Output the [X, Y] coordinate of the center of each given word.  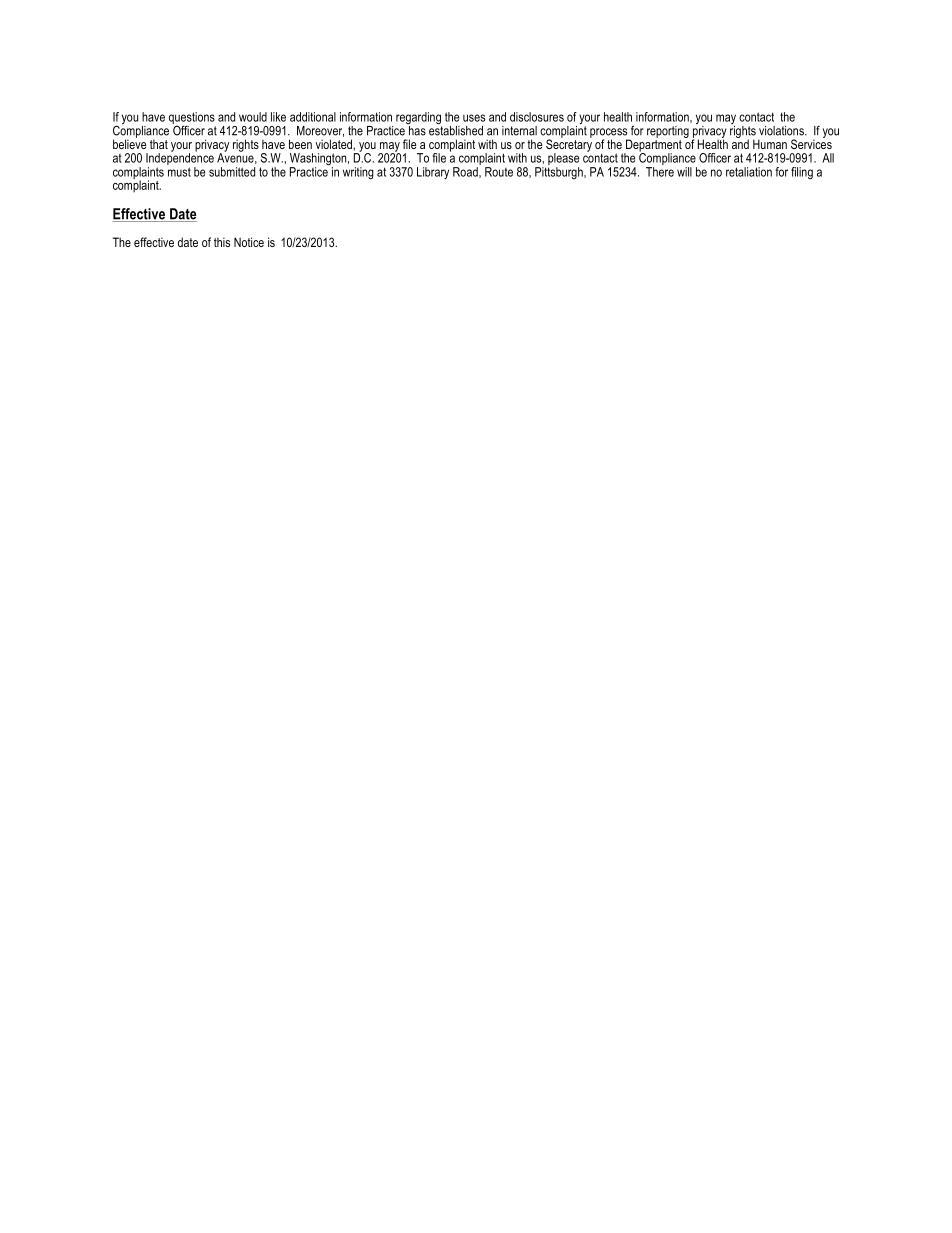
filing [802, 173]
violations [782, 131]
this [222, 242]
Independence [180, 159]
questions [192, 119]
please [563, 160]
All [828, 158]
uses [474, 118]
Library [433, 173]
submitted [232, 172]
